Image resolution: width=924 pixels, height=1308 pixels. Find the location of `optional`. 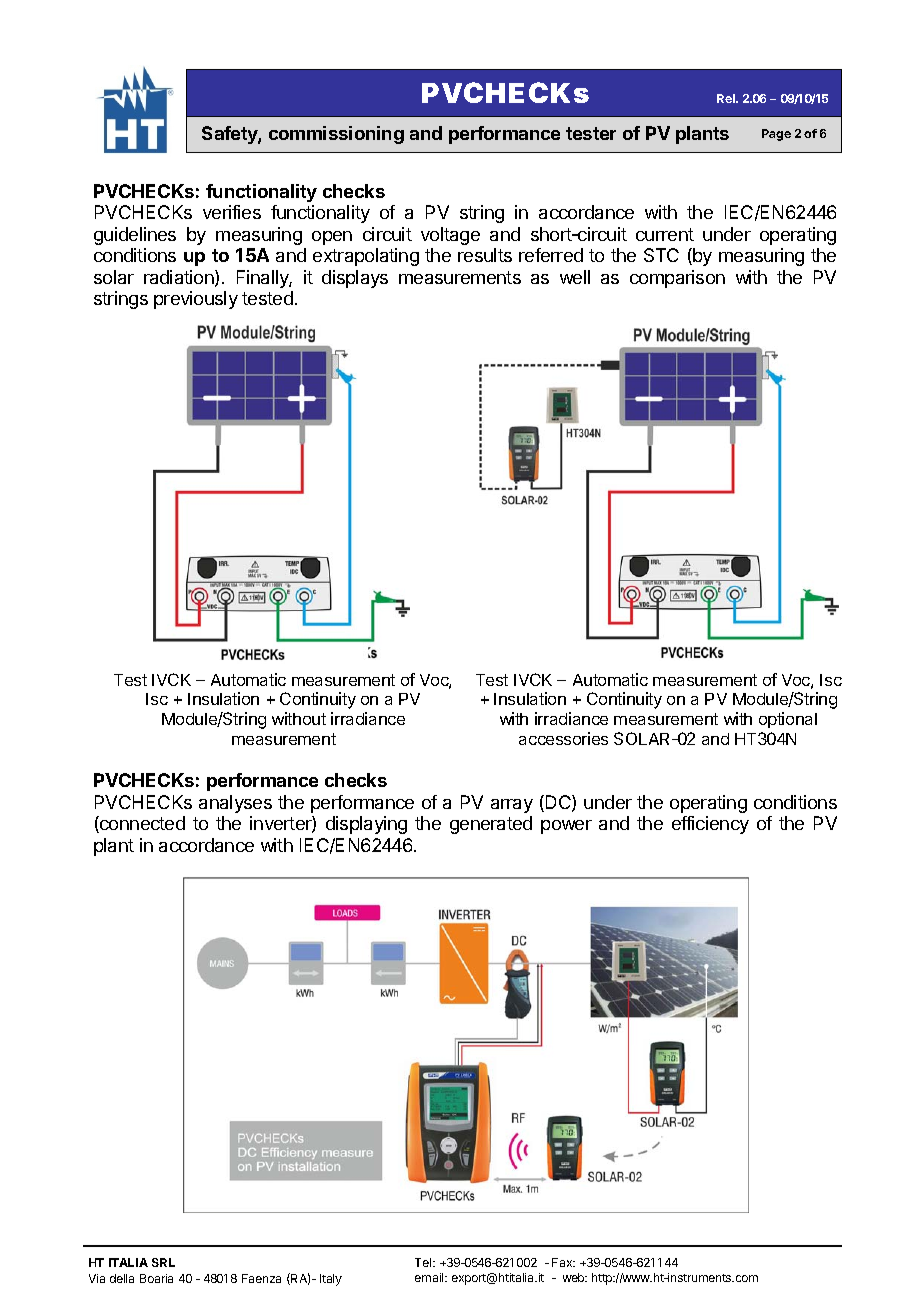

optional is located at coordinates (788, 720).
